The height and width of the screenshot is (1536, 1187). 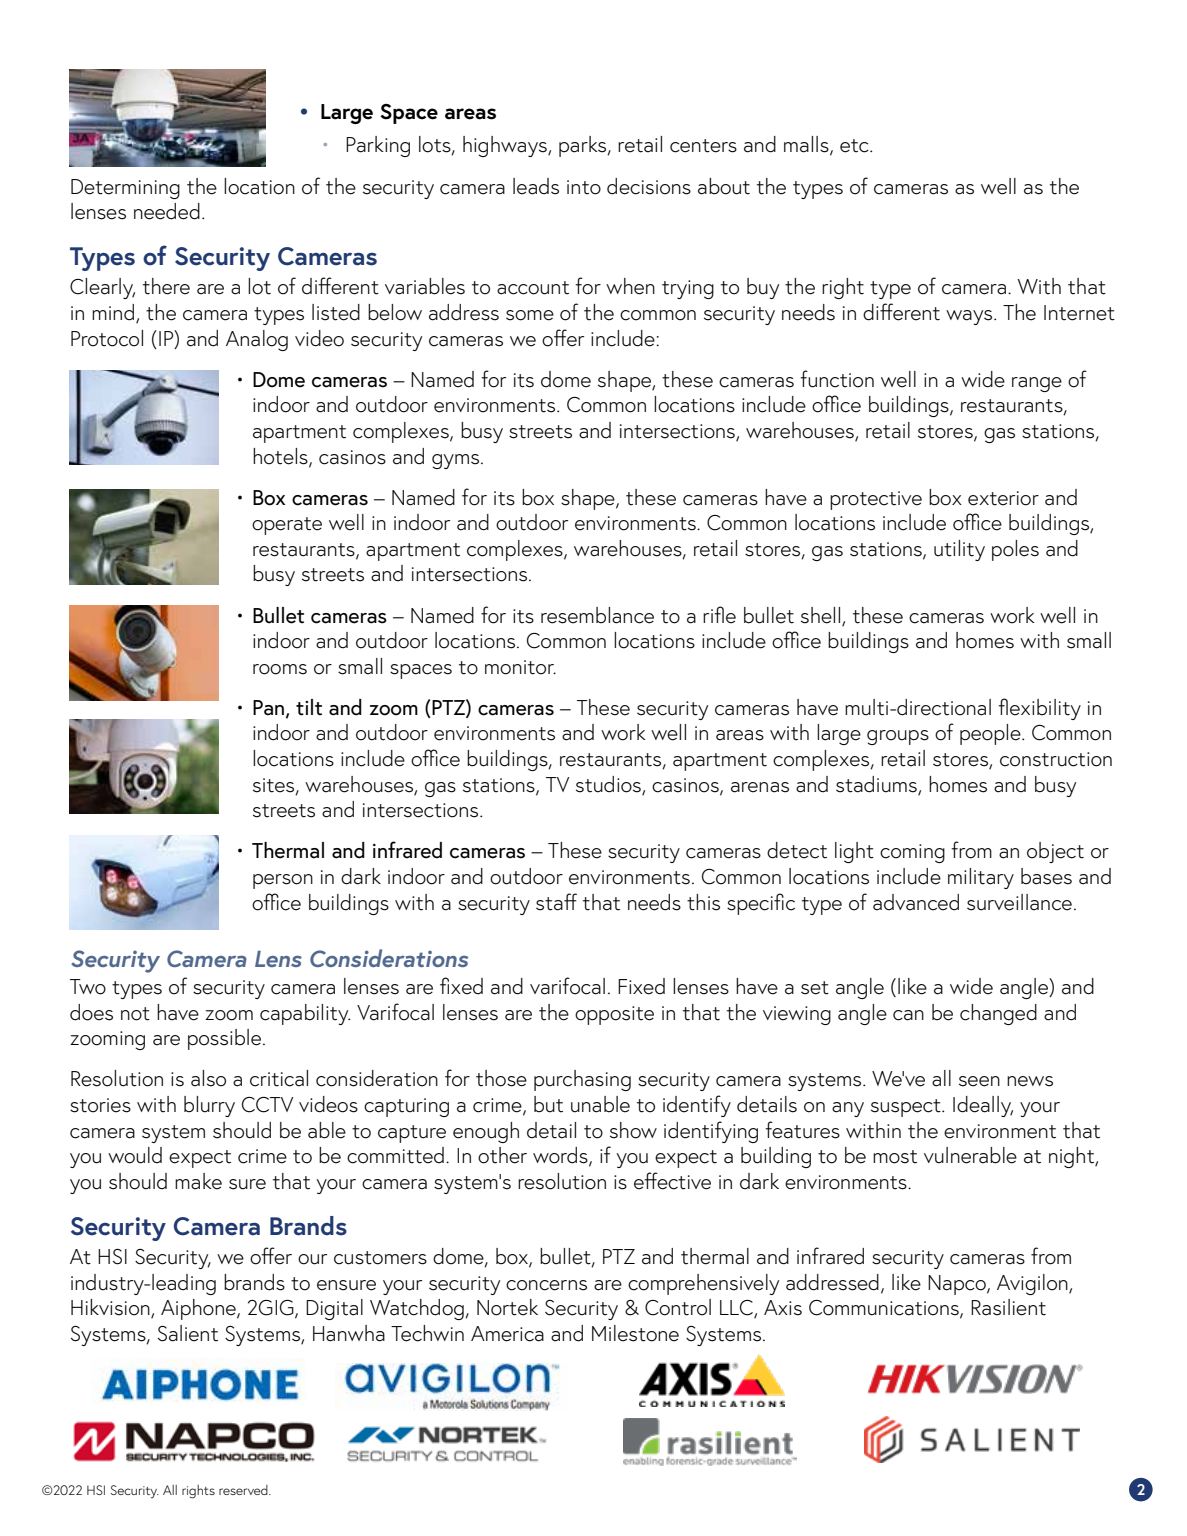 What do you see at coordinates (167, 211) in the screenshot?
I see `needed` at bounding box center [167, 211].
